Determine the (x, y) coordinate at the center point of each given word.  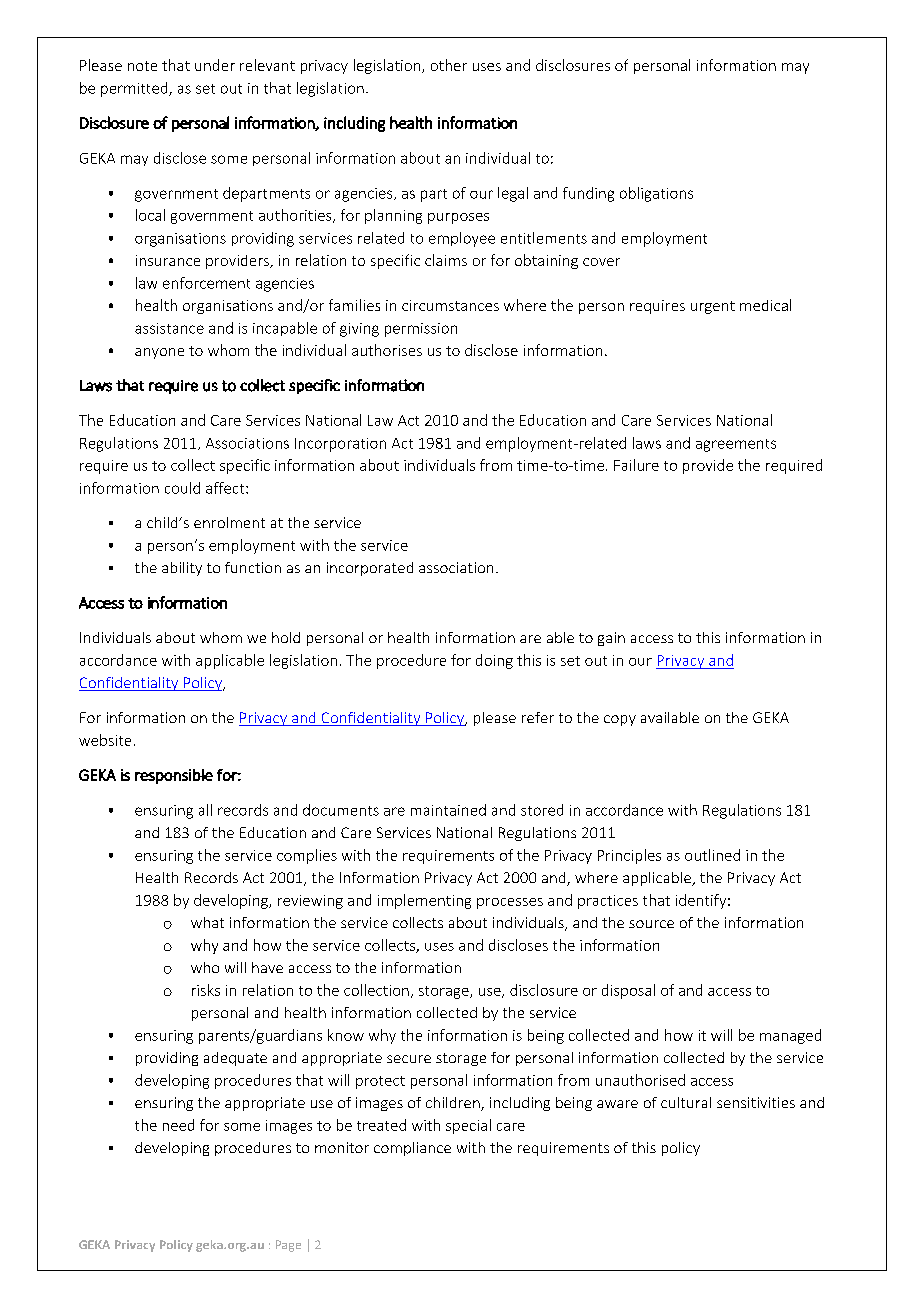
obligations (656, 194)
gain (611, 639)
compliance (412, 1149)
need (178, 1125)
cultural (686, 1102)
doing (494, 661)
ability (182, 569)
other (449, 65)
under (215, 65)
